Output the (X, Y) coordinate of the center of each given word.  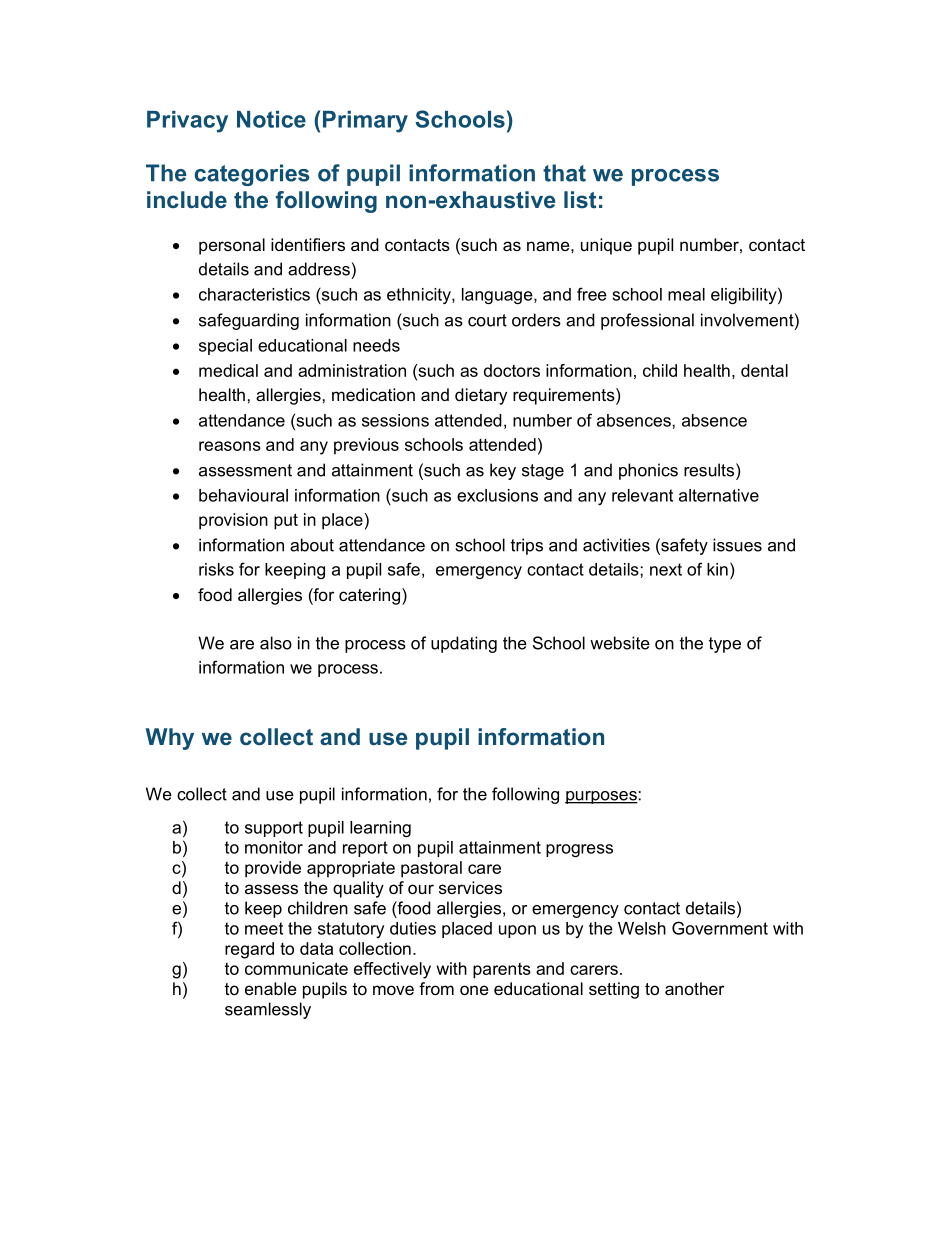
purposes (601, 797)
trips (527, 546)
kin (717, 569)
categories (252, 175)
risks (216, 569)
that (564, 173)
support (274, 829)
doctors (512, 370)
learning (380, 829)
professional (647, 321)
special (225, 347)
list (580, 199)
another (694, 988)
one (474, 990)
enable (271, 988)
